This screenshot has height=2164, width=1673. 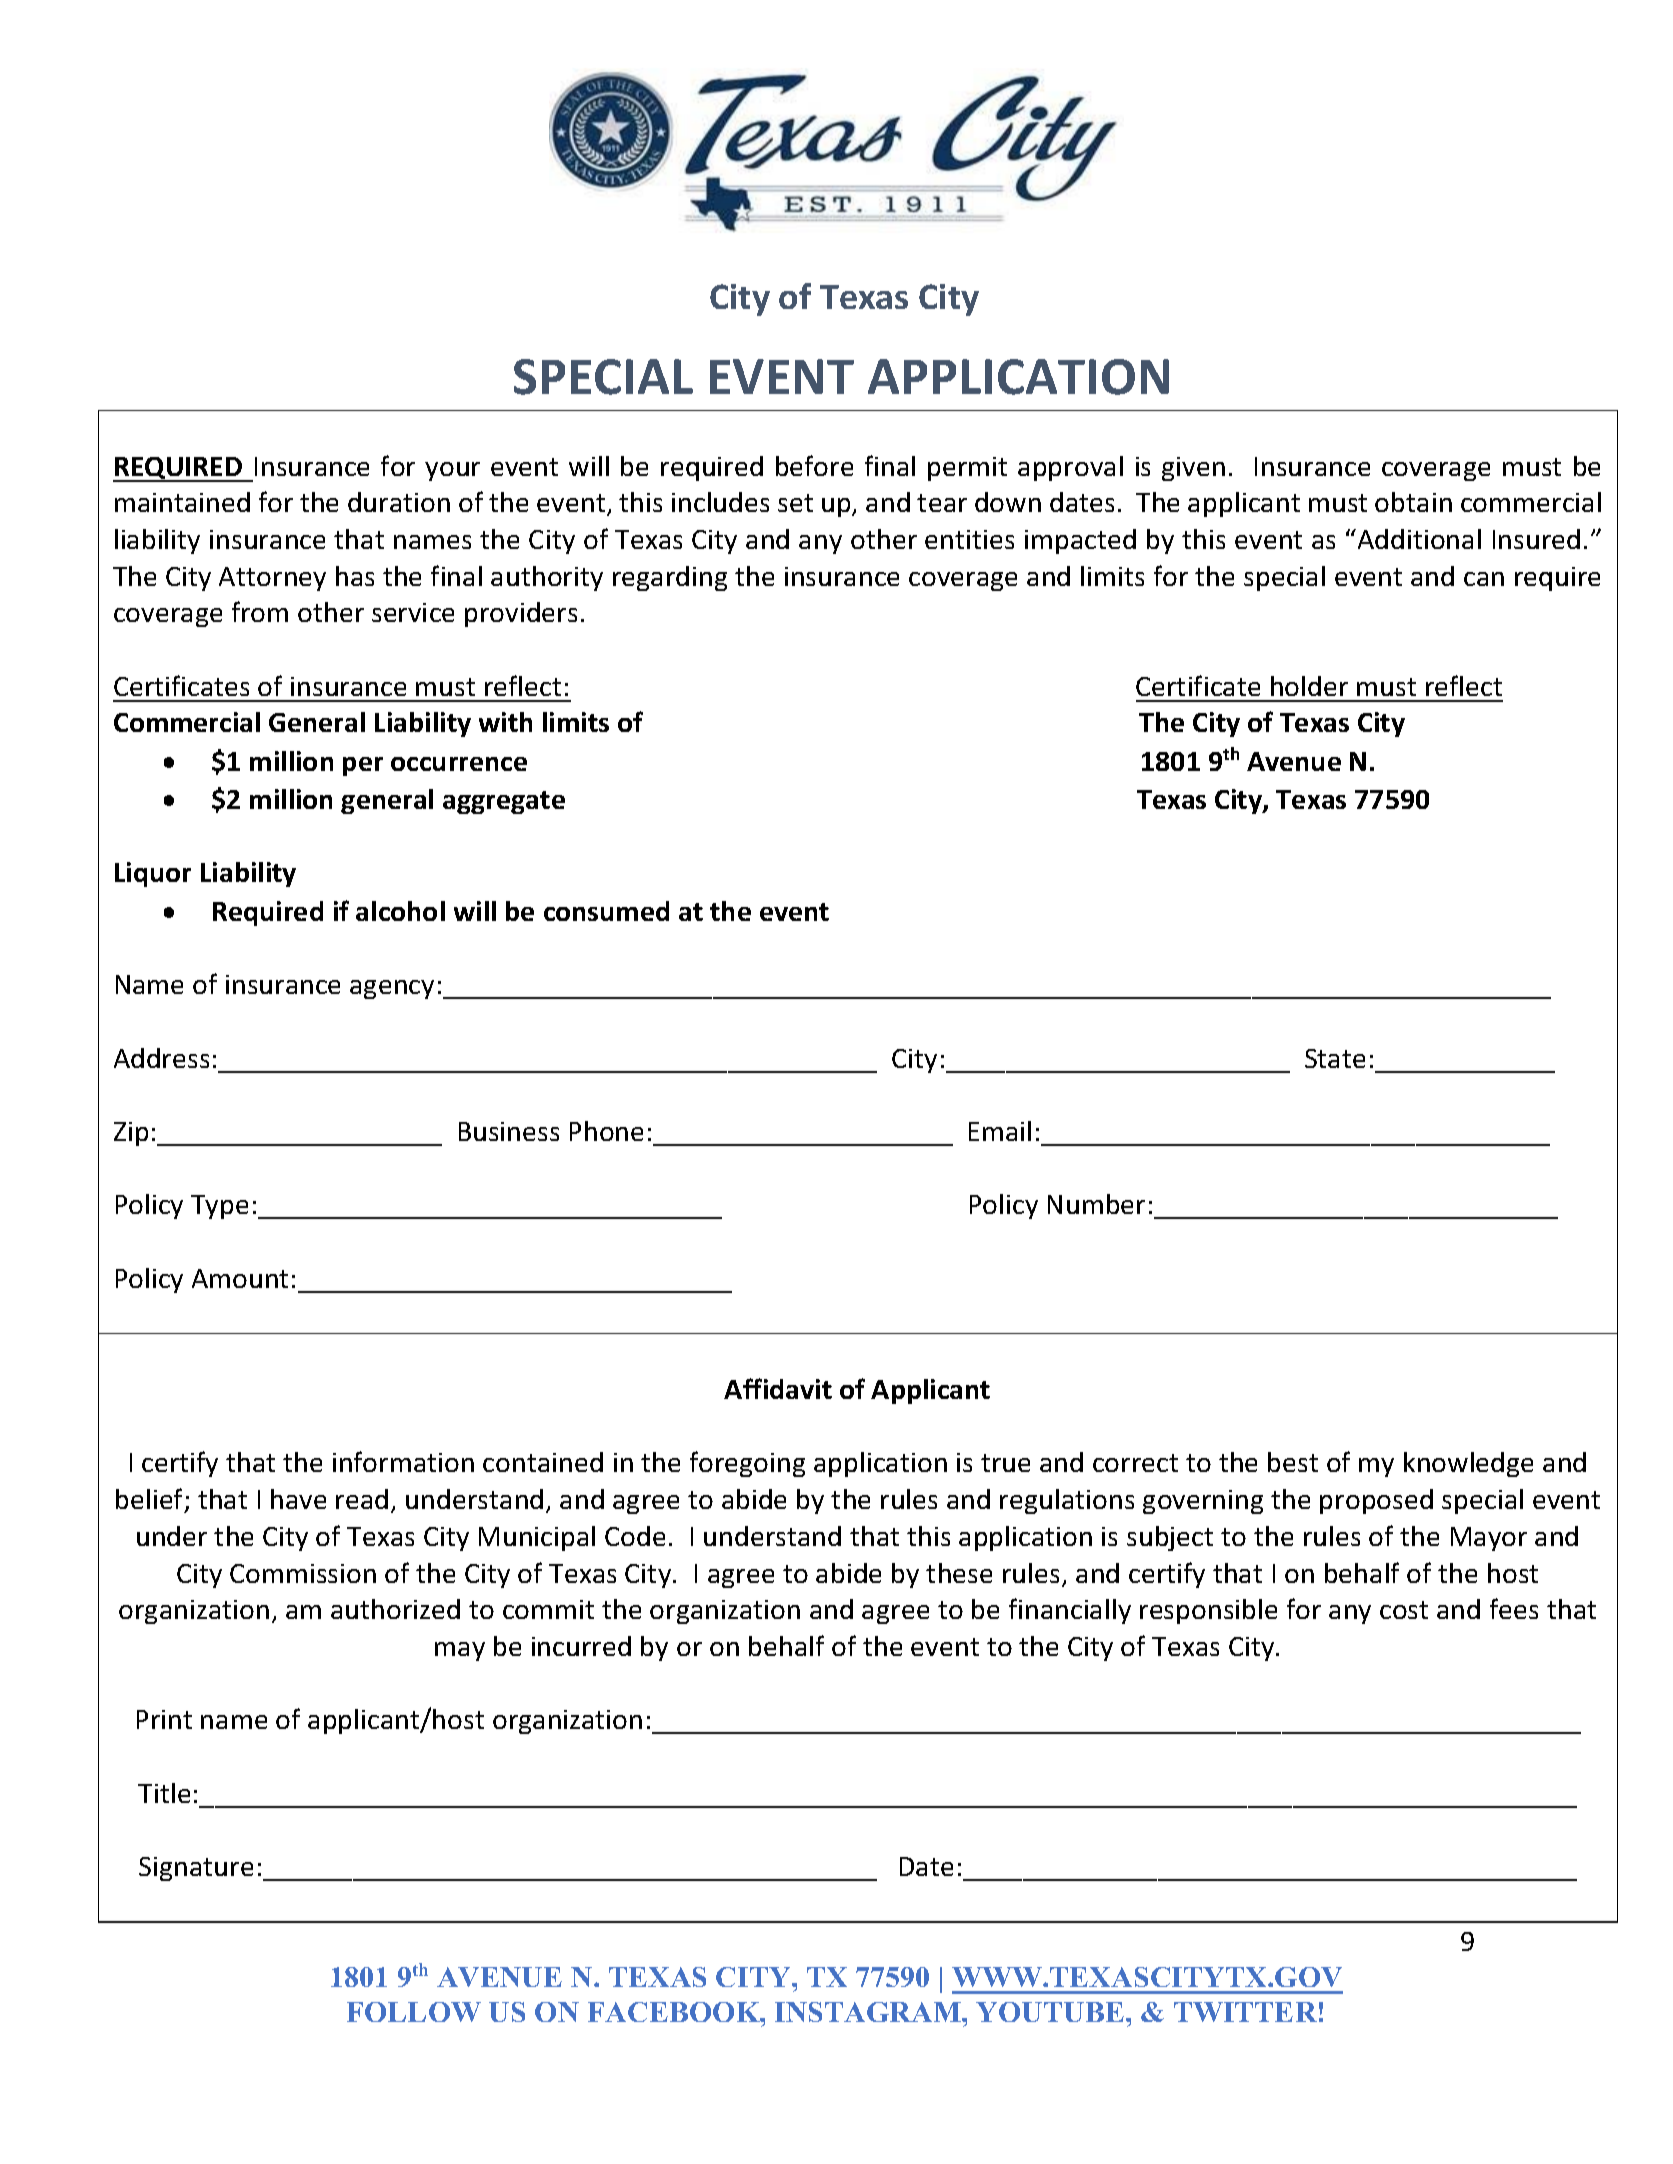 What do you see at coordinates (795, 503) in the screenshot?
I see `set` at bounding box center [795, 503].
